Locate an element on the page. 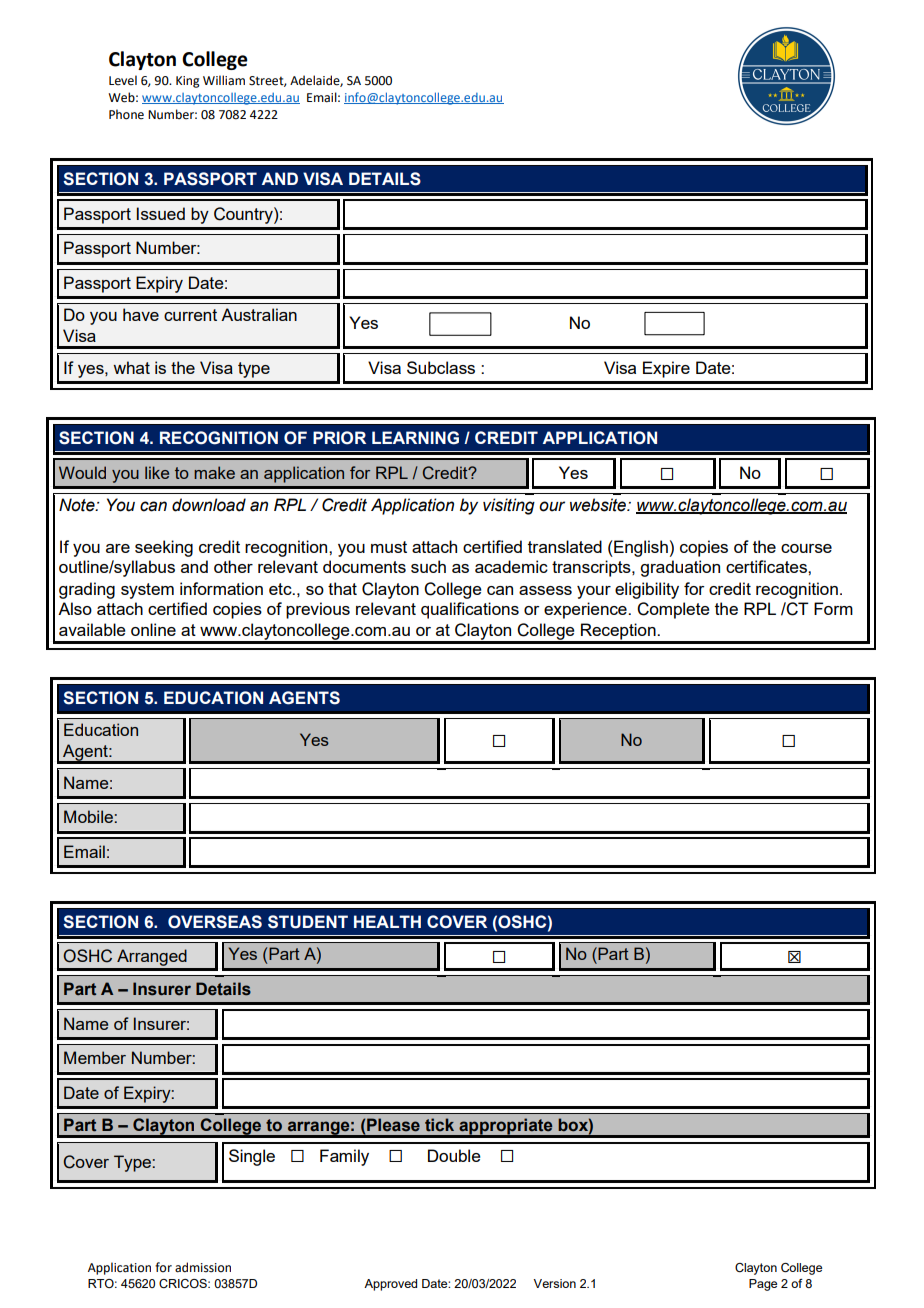 The height and width of the image is (1308, 924). Page is located at coordinates (763, 1285).
